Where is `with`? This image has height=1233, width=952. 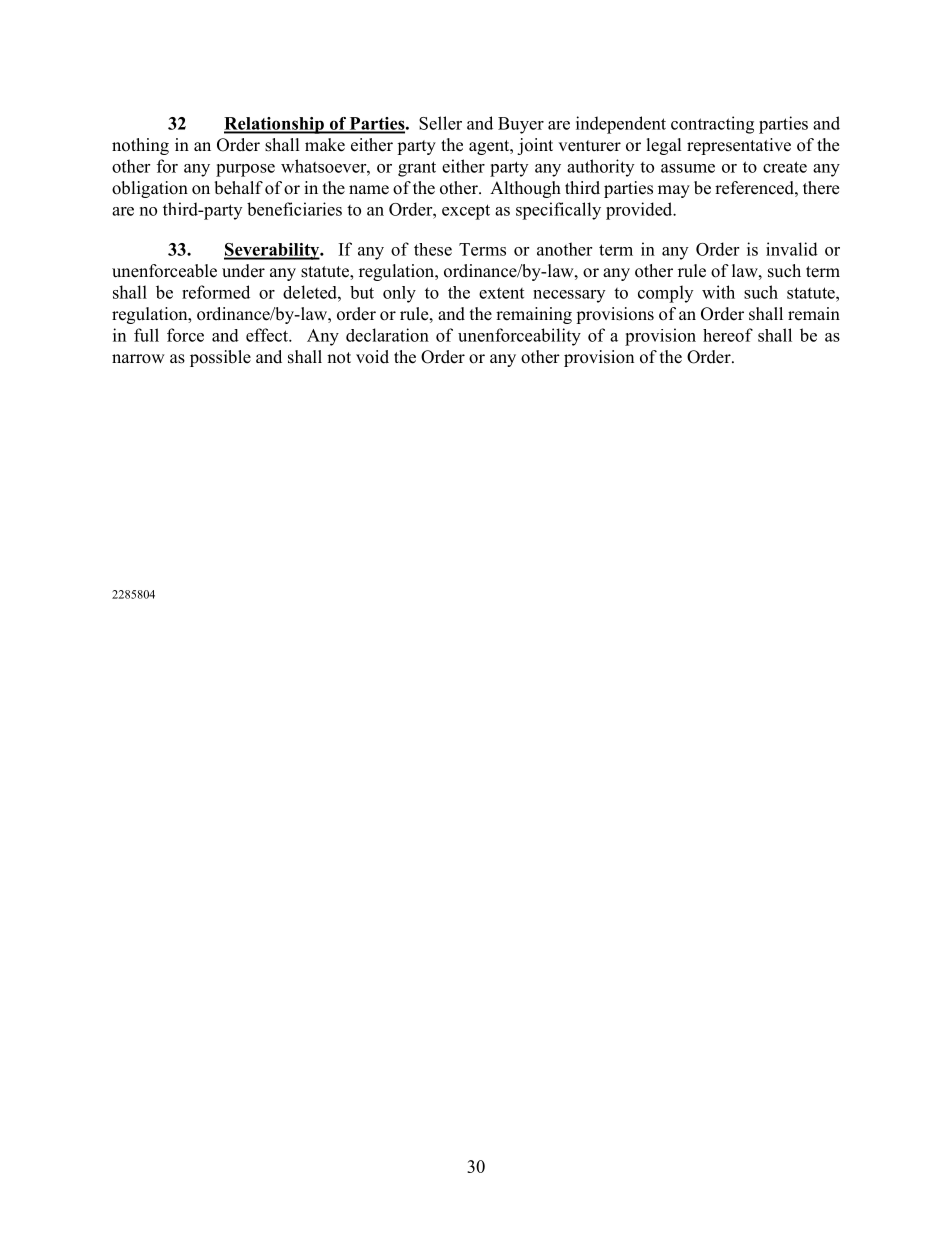 with is located at coordinates (718, 292).
